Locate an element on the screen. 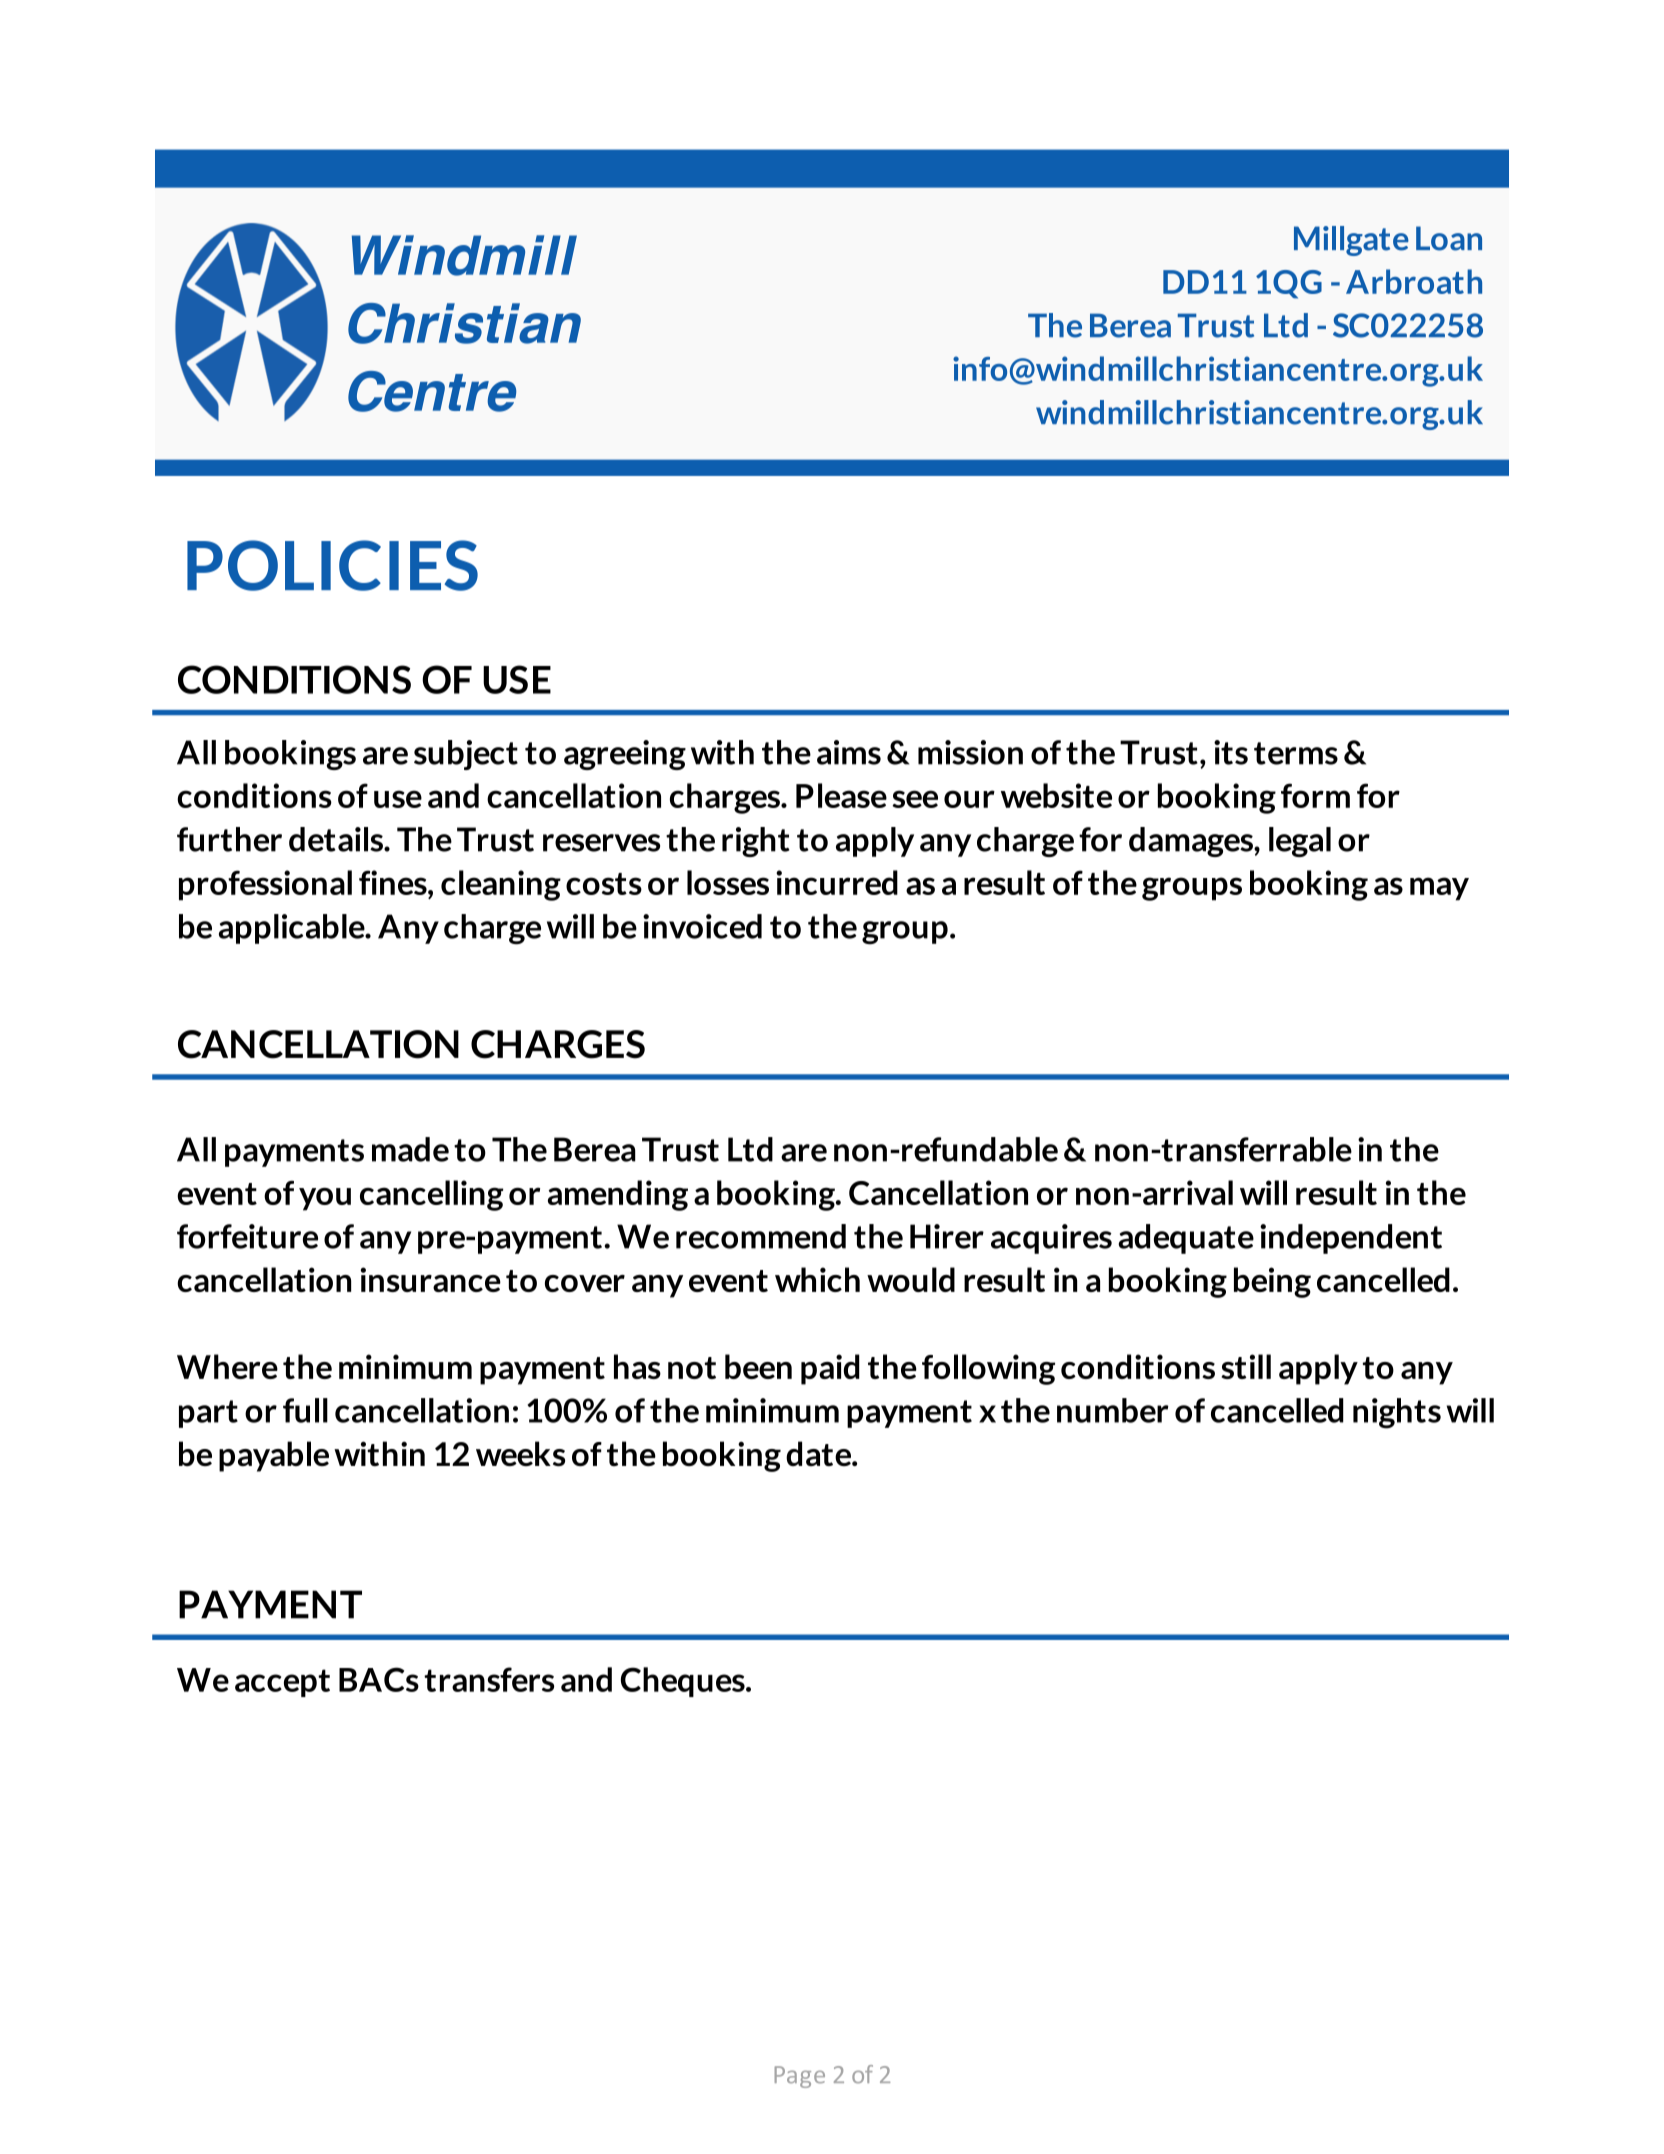  nights is located at coordinates (1397, 1413).
